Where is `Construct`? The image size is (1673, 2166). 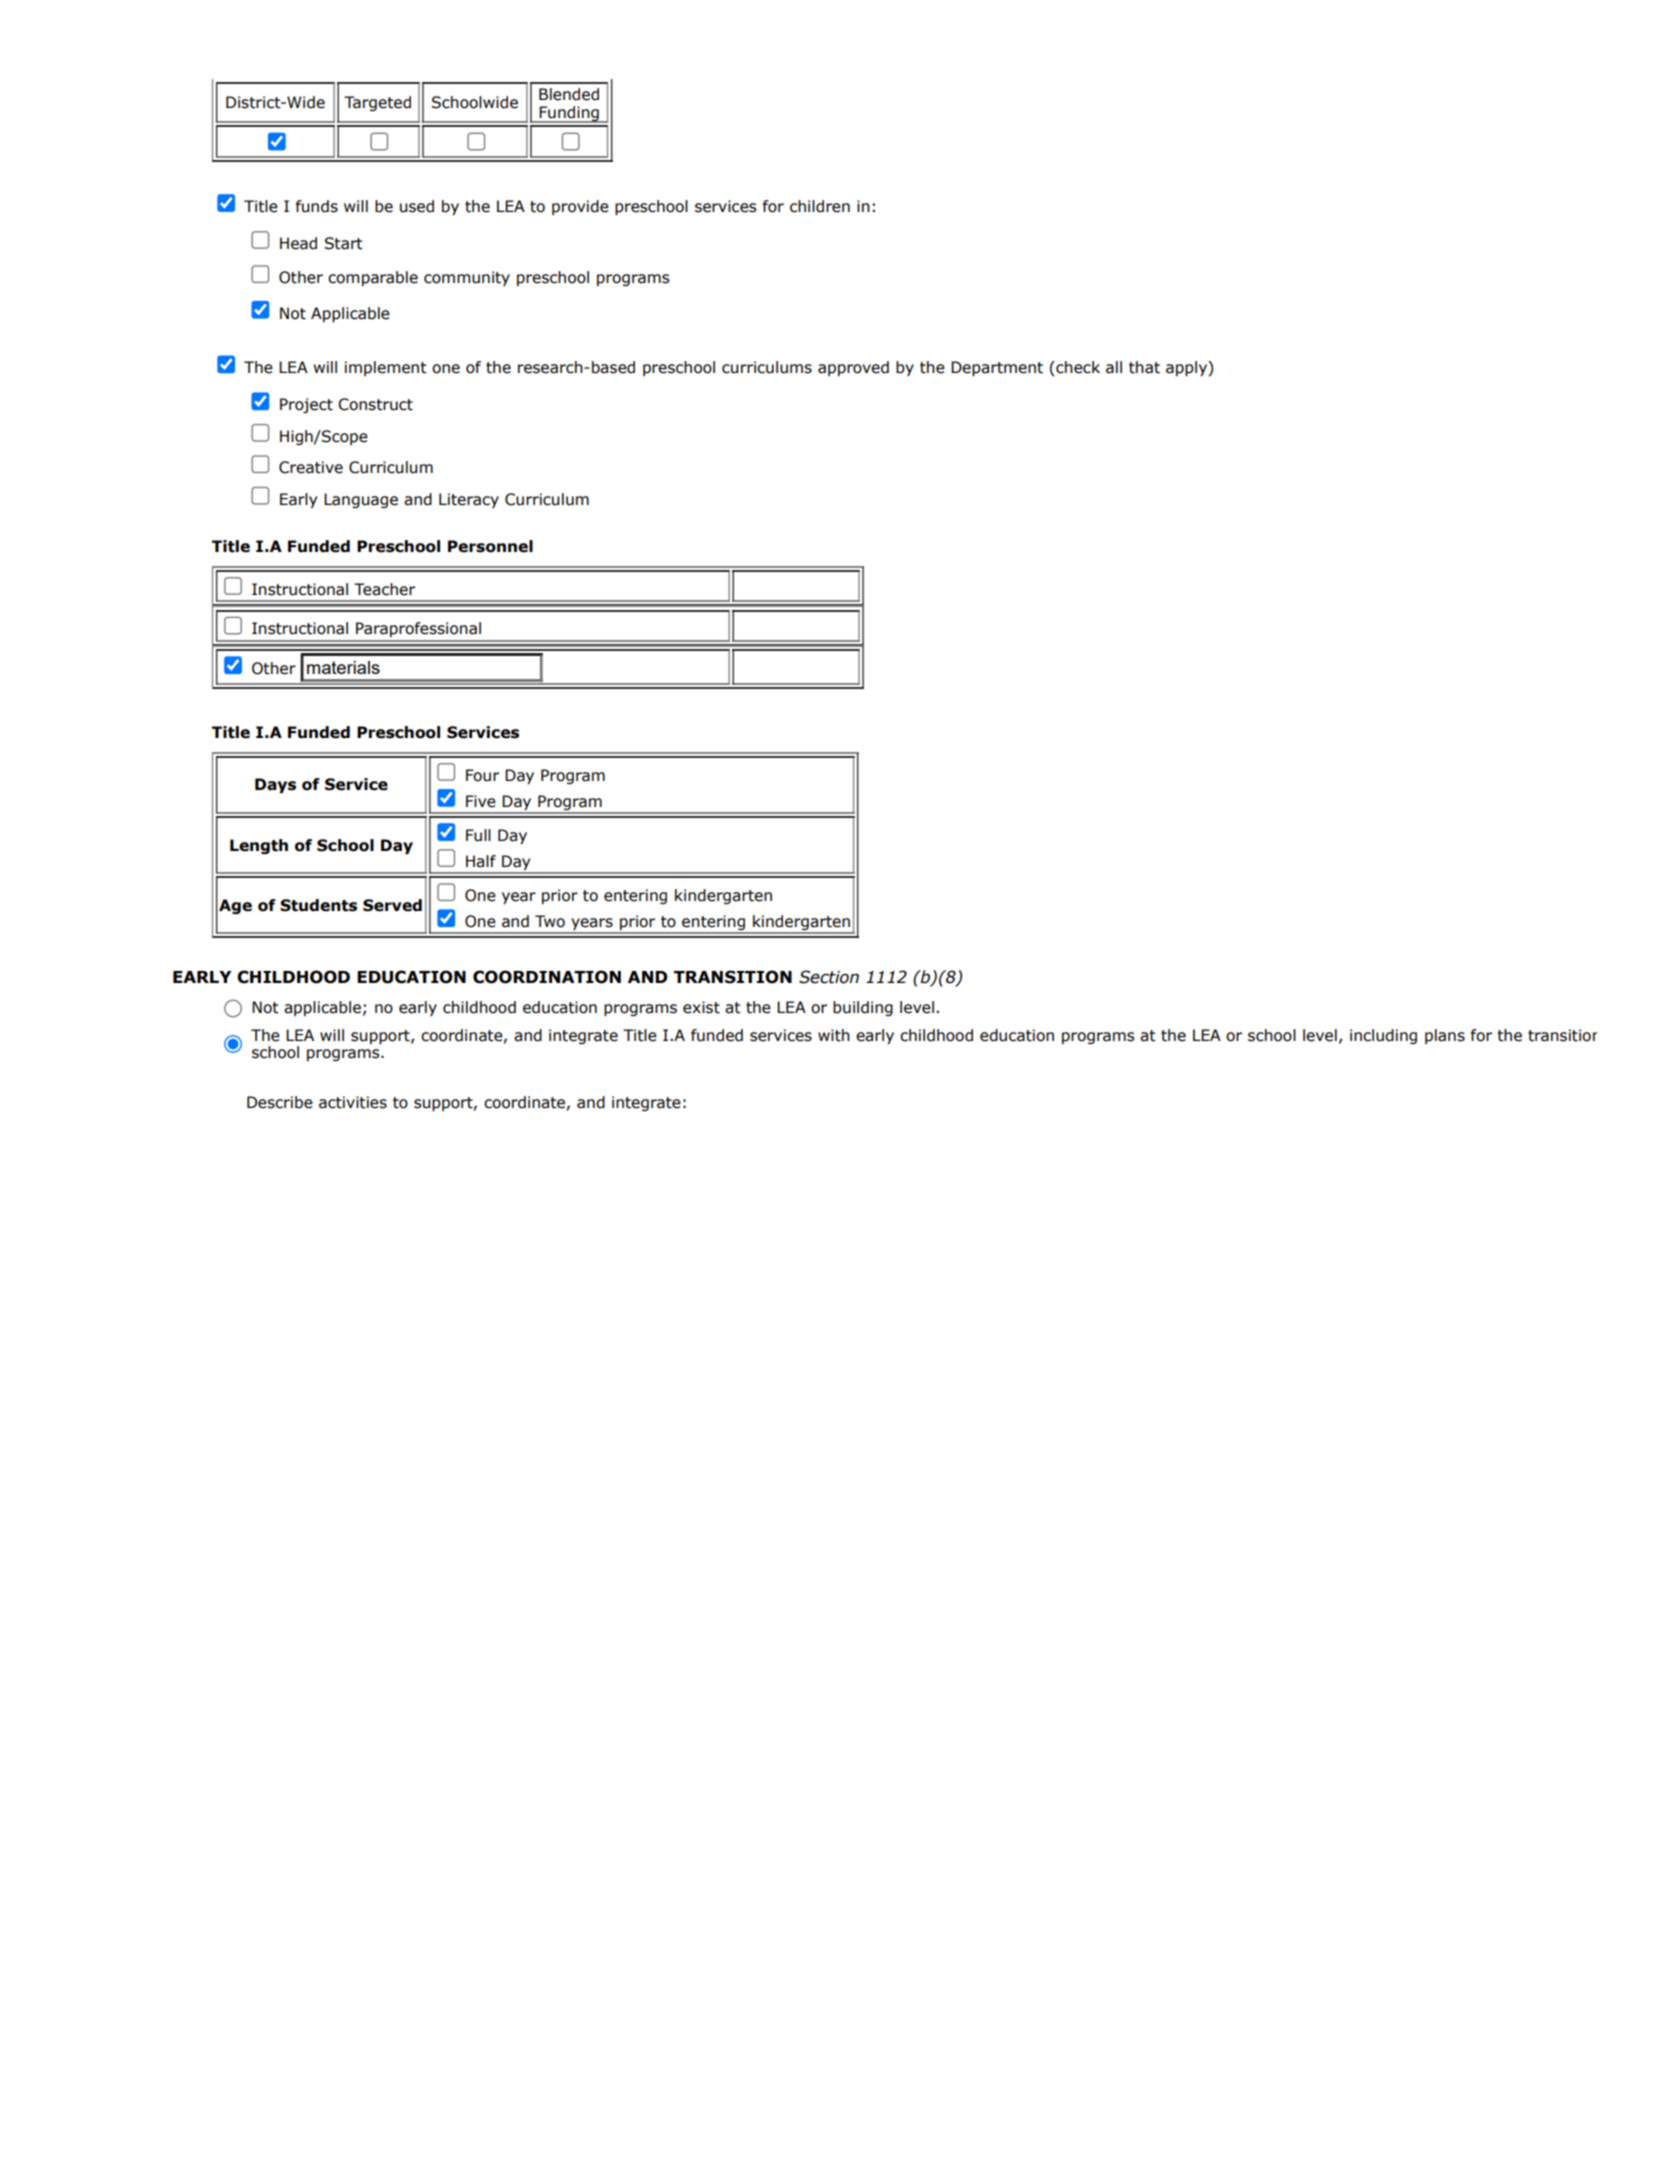
Construct is located at coordinates (375, 404).
